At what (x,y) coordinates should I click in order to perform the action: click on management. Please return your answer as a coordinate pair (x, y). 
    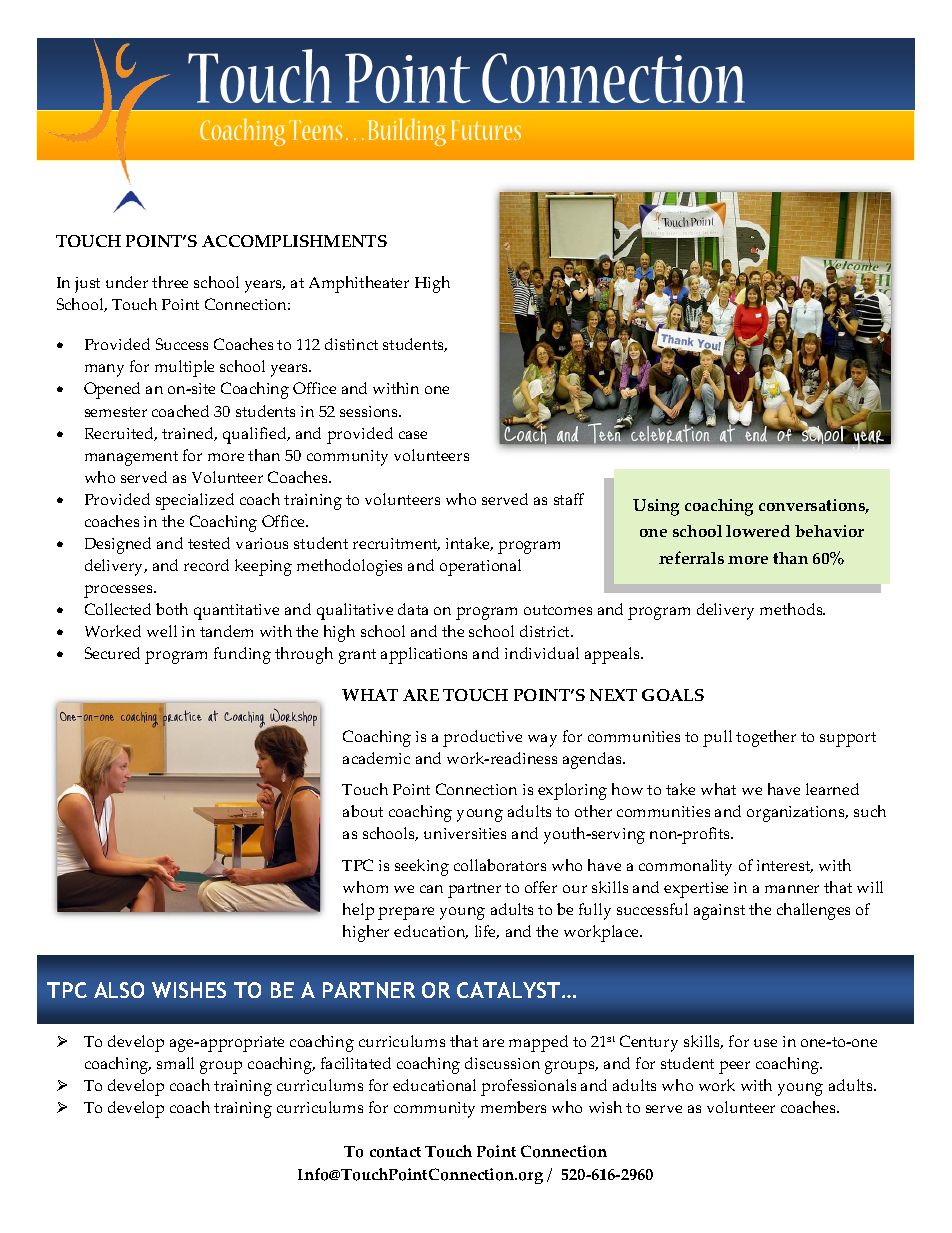
    Looking at the image, I should click on (131, 458).
